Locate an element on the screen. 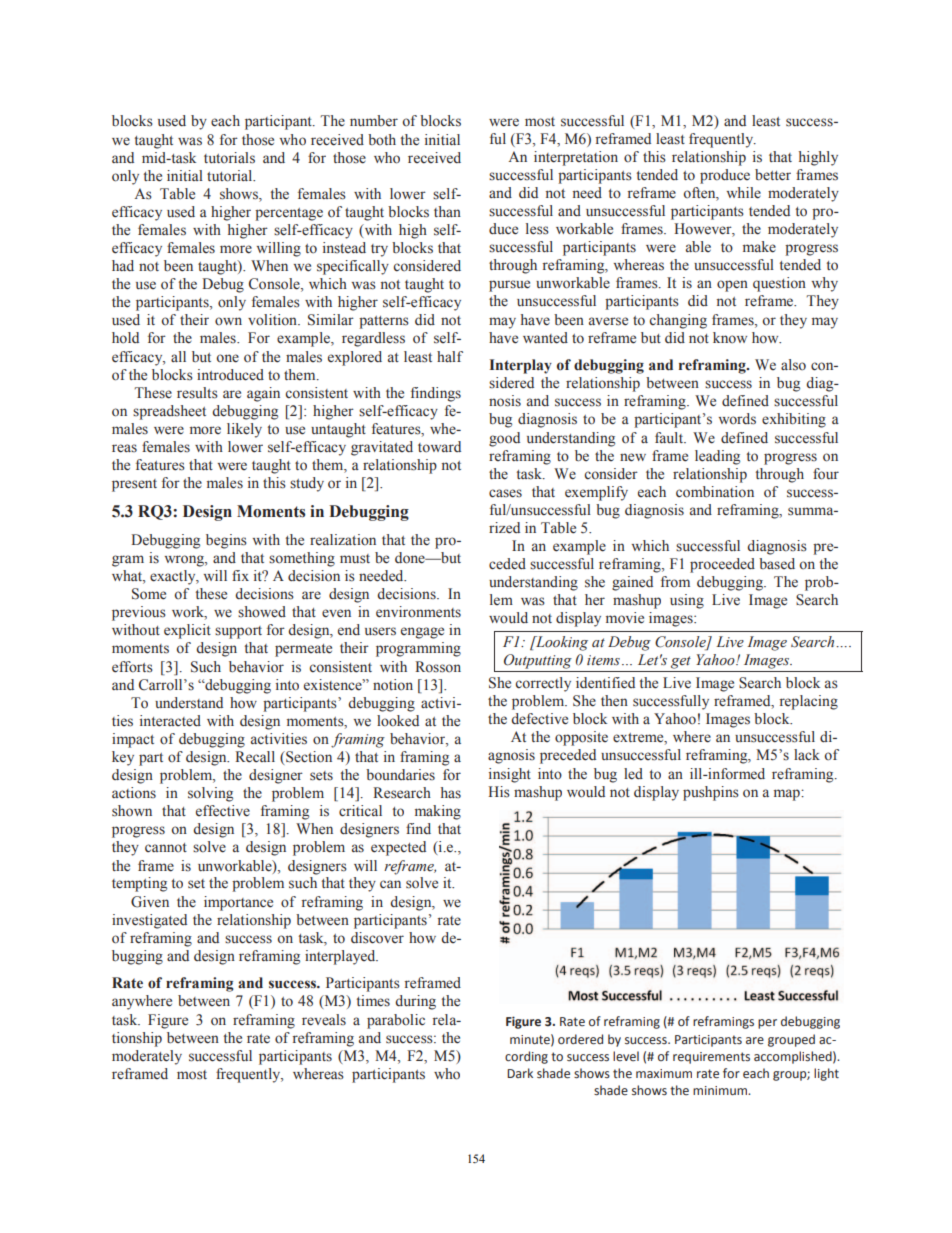 This screenshot has height=1233, width=952. better is located at coordinates (773, 175).
